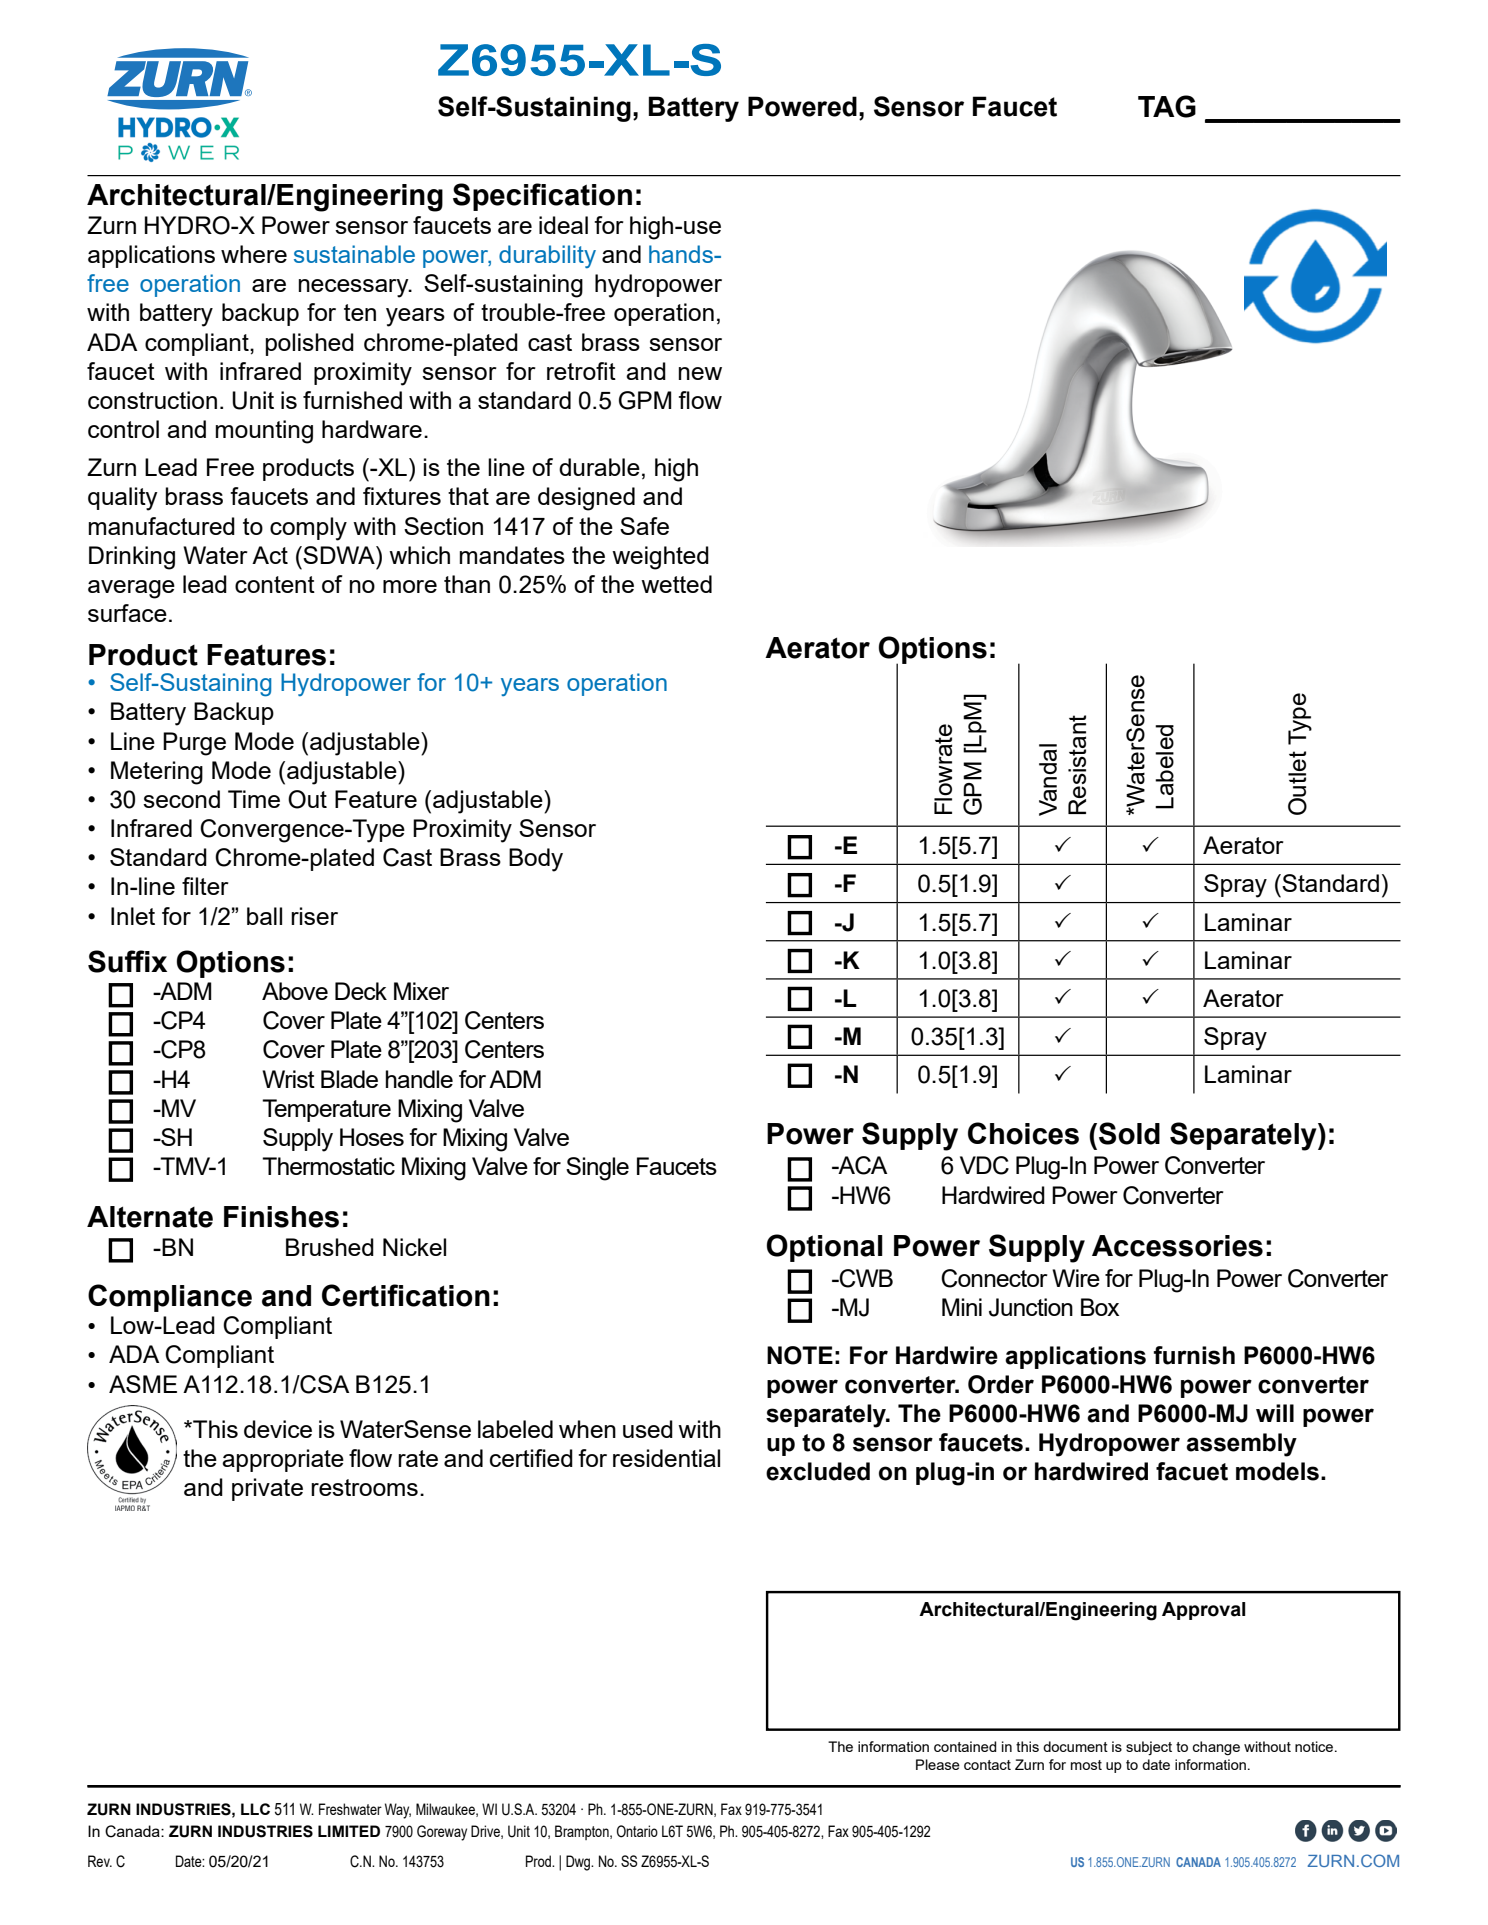 Image resolution: width=1488 pixels, height=1925 pixels. Describe the element at coordinates (563, 225) in the screenshot. I see `ideal` at that location.
